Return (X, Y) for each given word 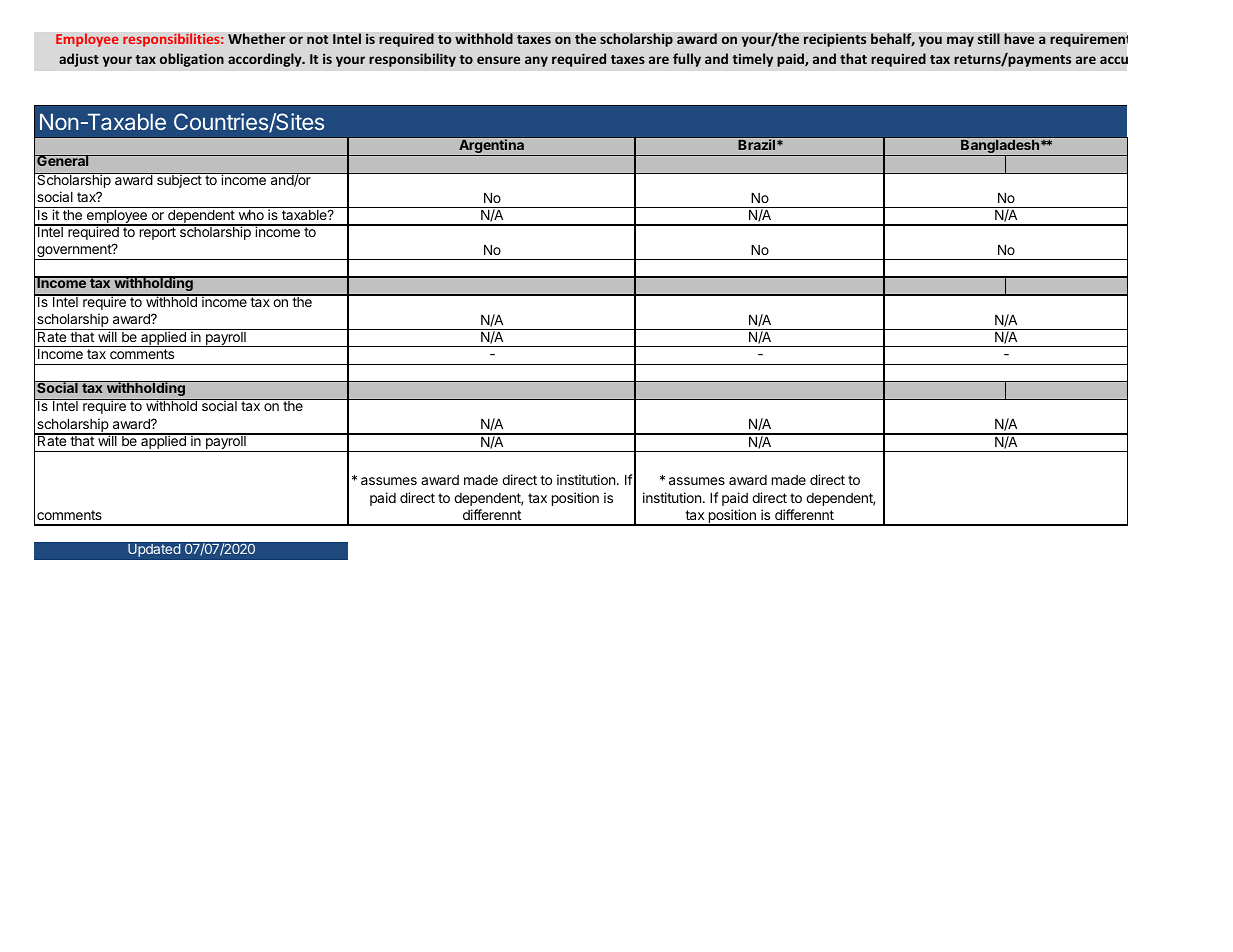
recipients (835, 40)
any (536, 61)
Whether (257, 39)
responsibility (412, 60)
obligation (192, 60)
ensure (498, 60)
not (317, 39)
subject (179, 180)
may (960, 41)
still (988, 38)
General (63, 160)
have (1019, 39)
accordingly (266, 60)
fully (687, 60)
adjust (79, 60)
